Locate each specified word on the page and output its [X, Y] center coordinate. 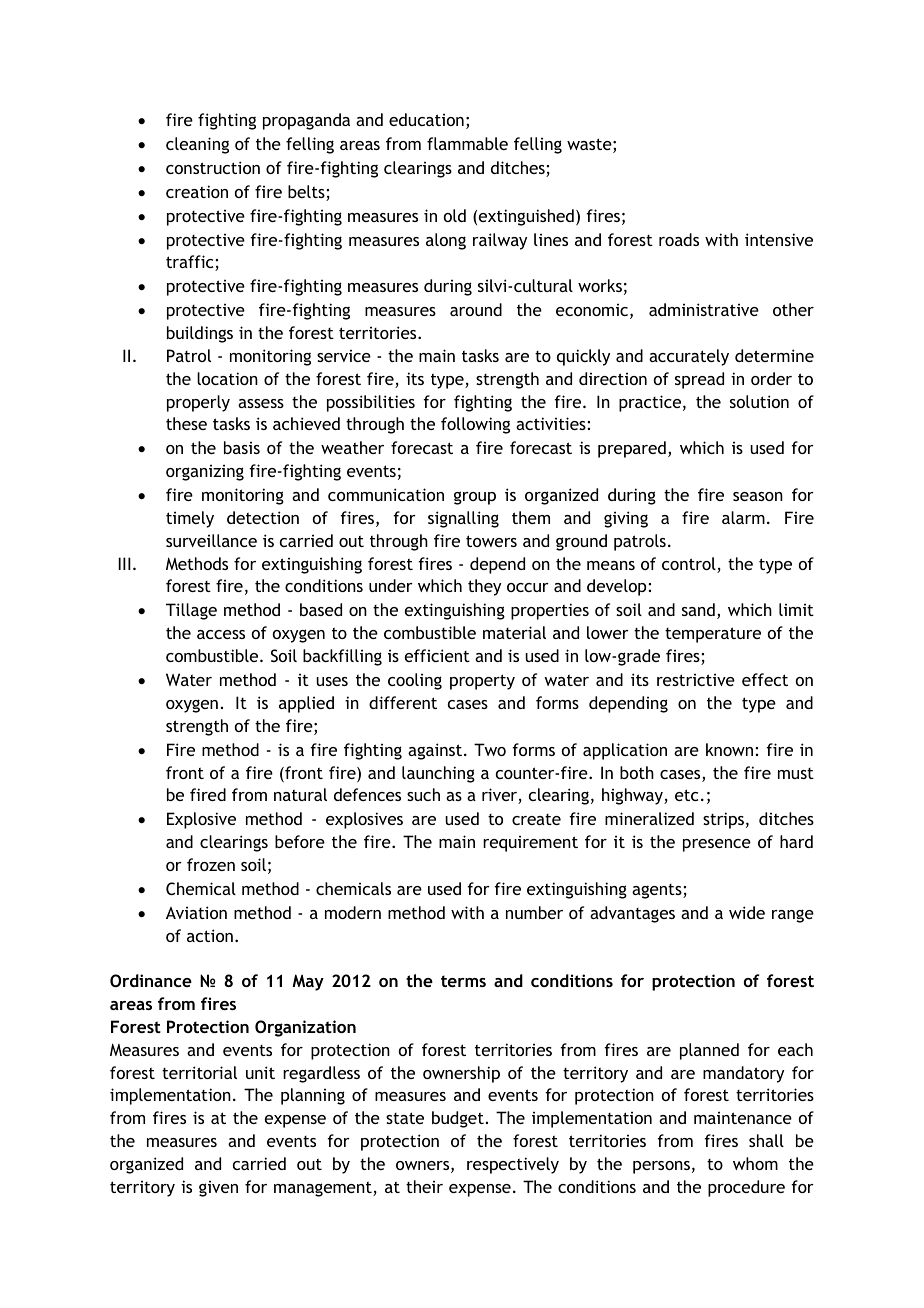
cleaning [197, 145]
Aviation [196, 912]
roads [679, 239]
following [475, 425]
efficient [437, 655]
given [218, 1189]
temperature [713, 635]
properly [198, 403]
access [221, 634]
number [534, 912]
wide [747, 912]
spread [699, 380]
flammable [467, 143]
